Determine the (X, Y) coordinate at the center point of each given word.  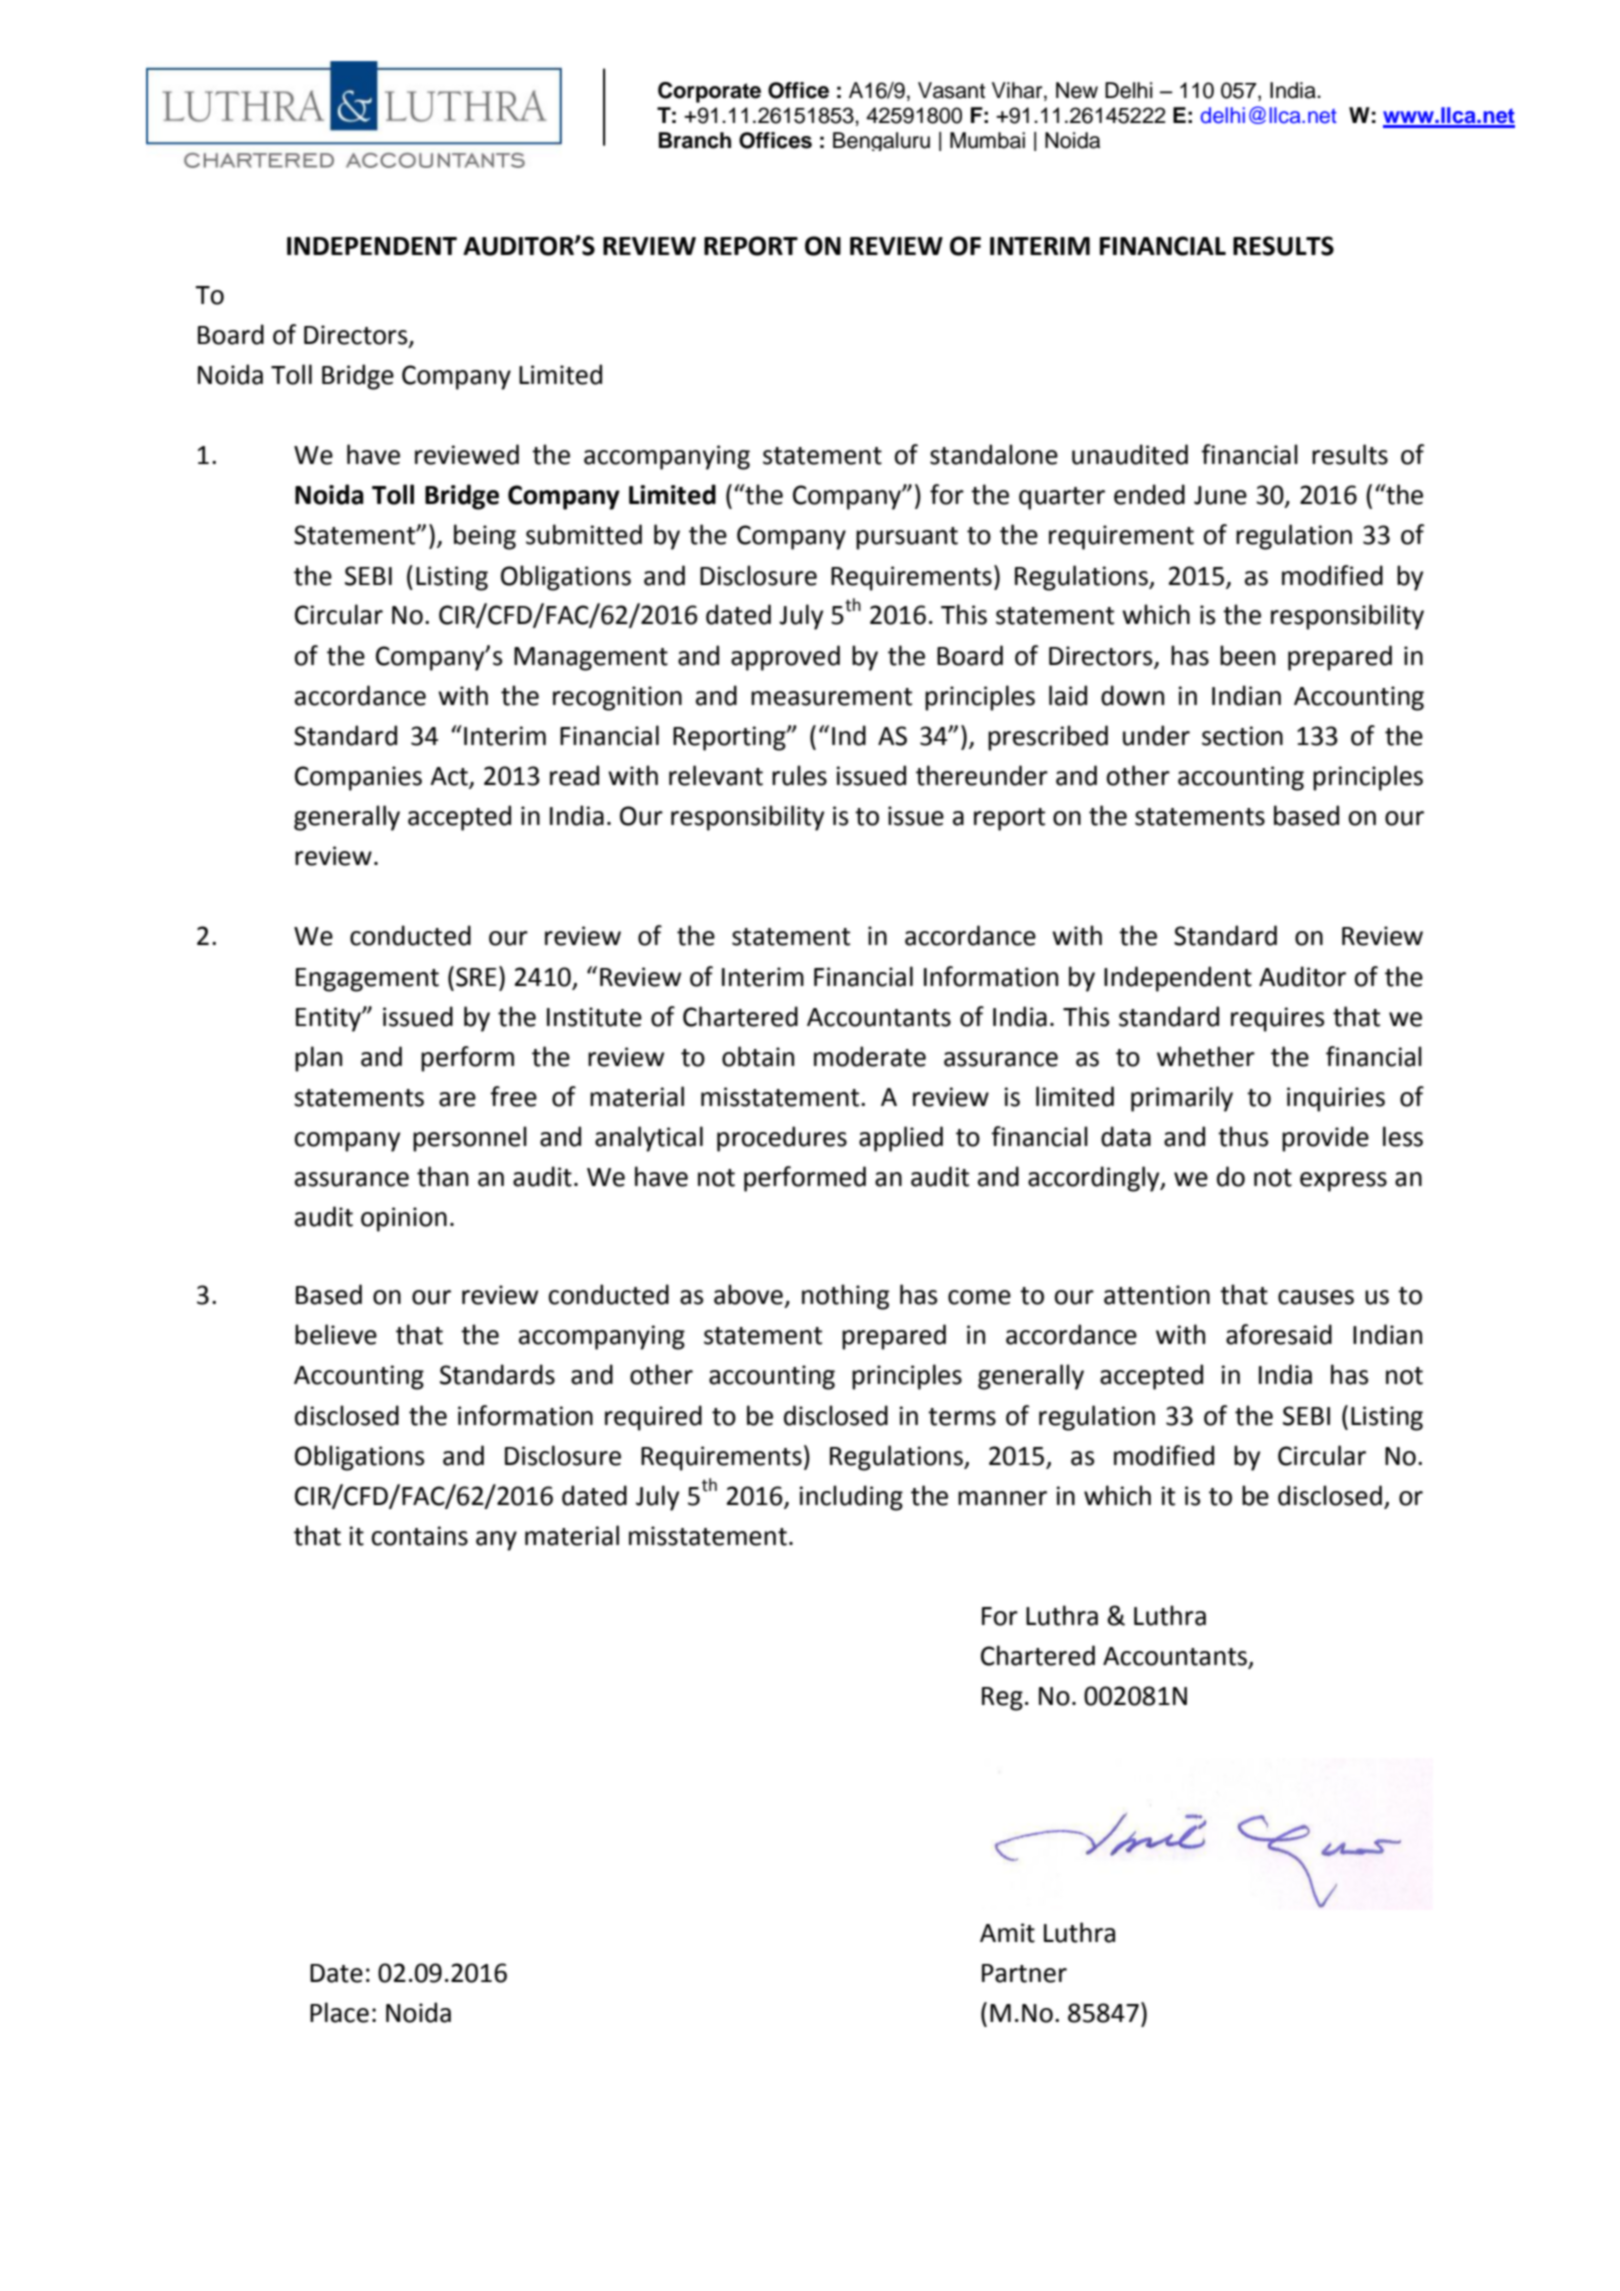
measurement (831, 697)
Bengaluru (881, 141)
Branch (695, 140)
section (1242, 736)
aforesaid (1279, 1334)
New (1077, 90)
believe (336, 1334)
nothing (845, 1297)
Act (450, 777)
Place (339, 2012)
